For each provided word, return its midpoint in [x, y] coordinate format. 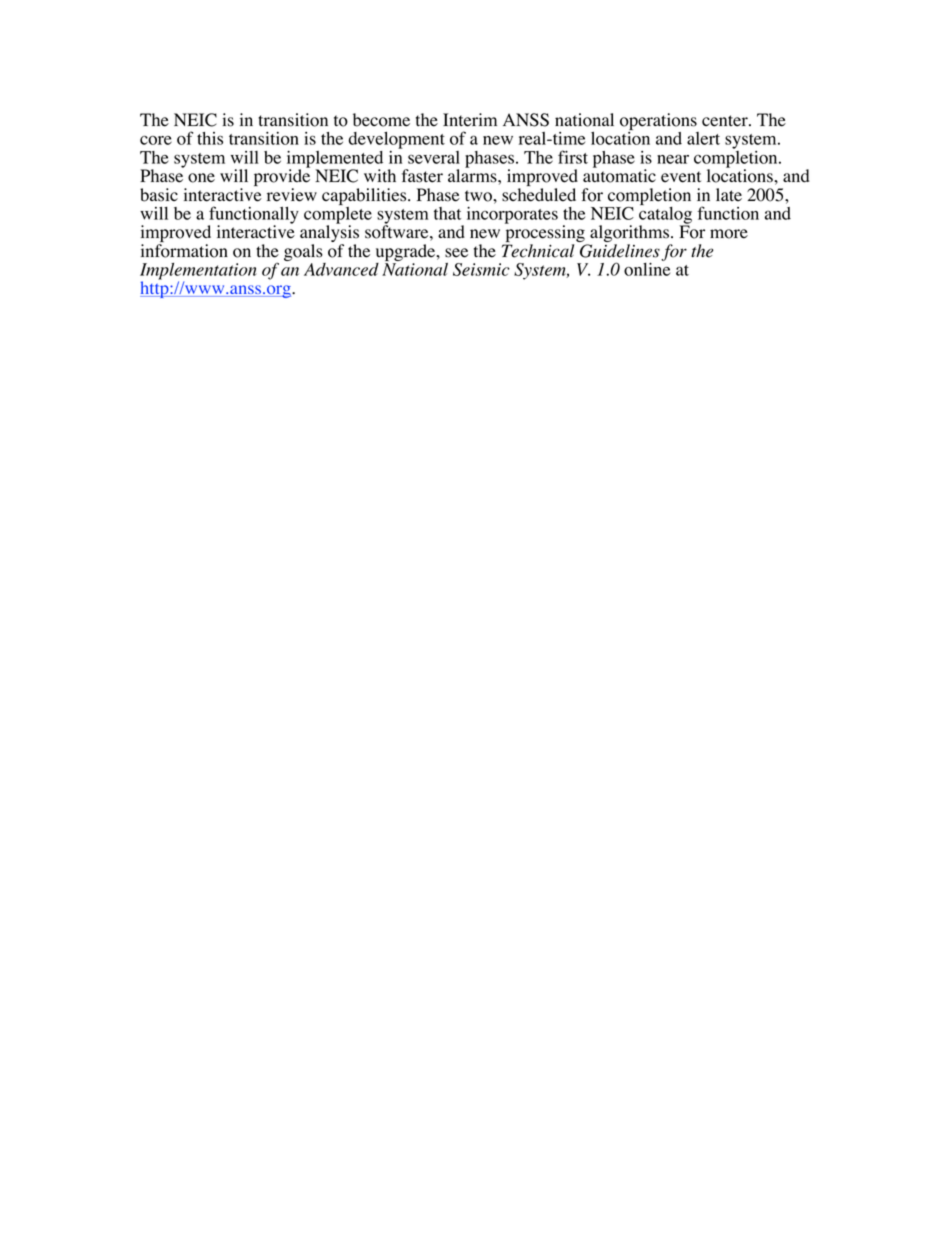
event [681, 177]
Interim [470, 120]
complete [338, 215]
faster [422, 176]
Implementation [198, 272]
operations [659, 123]
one [201, 178]
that [447, 213]
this [210, 138]
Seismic [481, 269]
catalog [665, 215]
